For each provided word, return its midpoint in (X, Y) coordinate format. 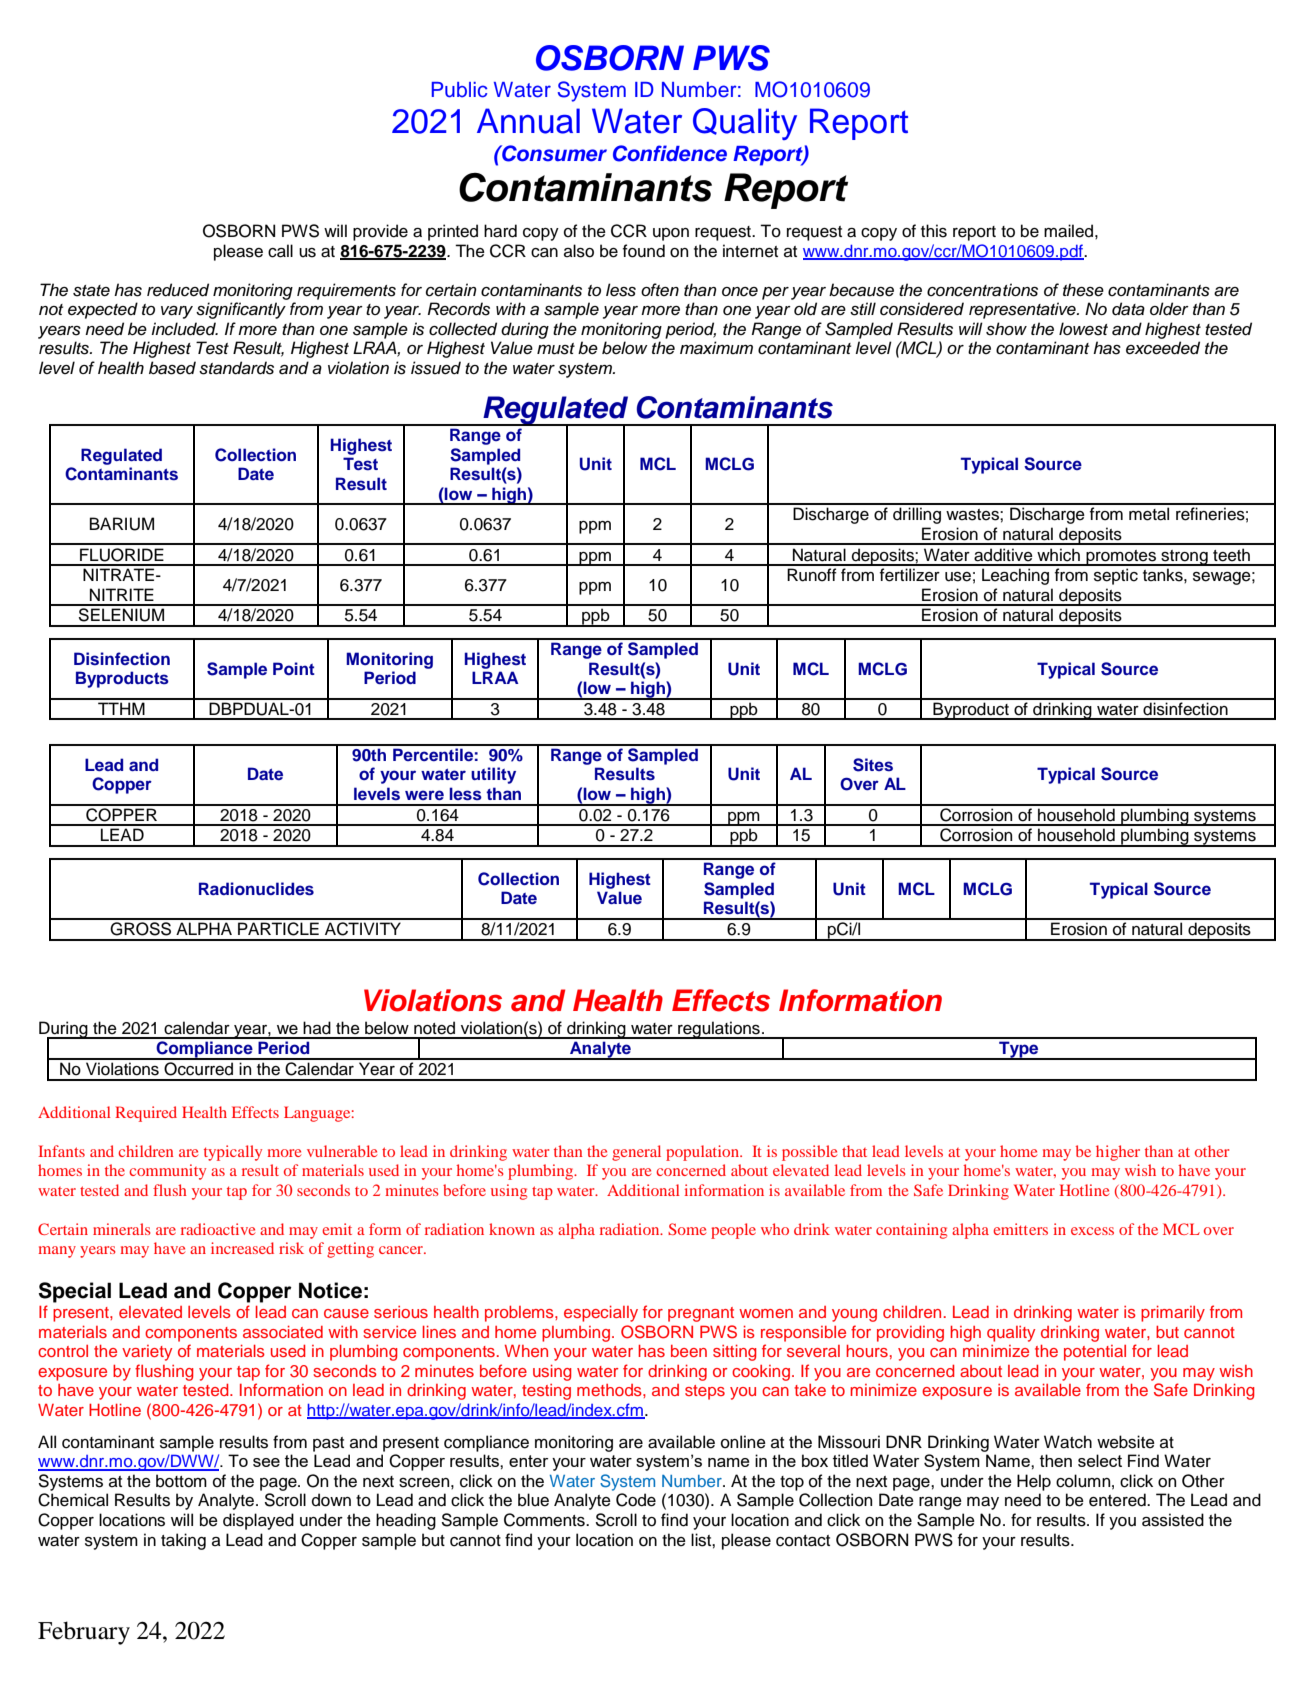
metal (1149, 514)
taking (183, 1541)
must (556, 349)
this (934, 231)
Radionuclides (256, 889)
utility (493, 775)
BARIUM (122, 524)
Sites (873, 765)
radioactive (218, 1229)
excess (1092, 1231)
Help (1034, 1482)
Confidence (670, 153)
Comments (545, 1520)
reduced (178, 290)
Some (687, 1229)
